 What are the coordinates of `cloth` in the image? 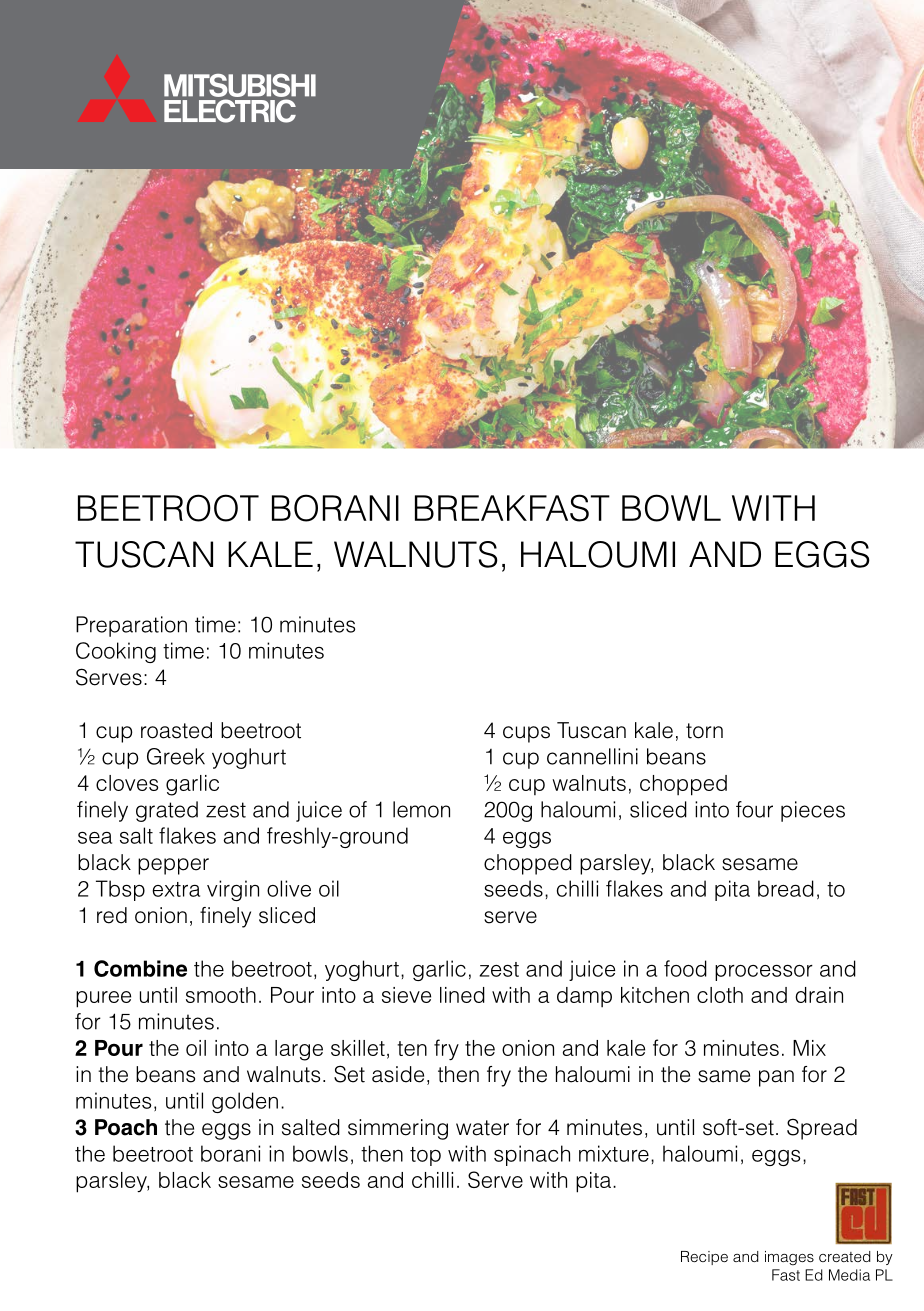 It's located at (720, 995).
